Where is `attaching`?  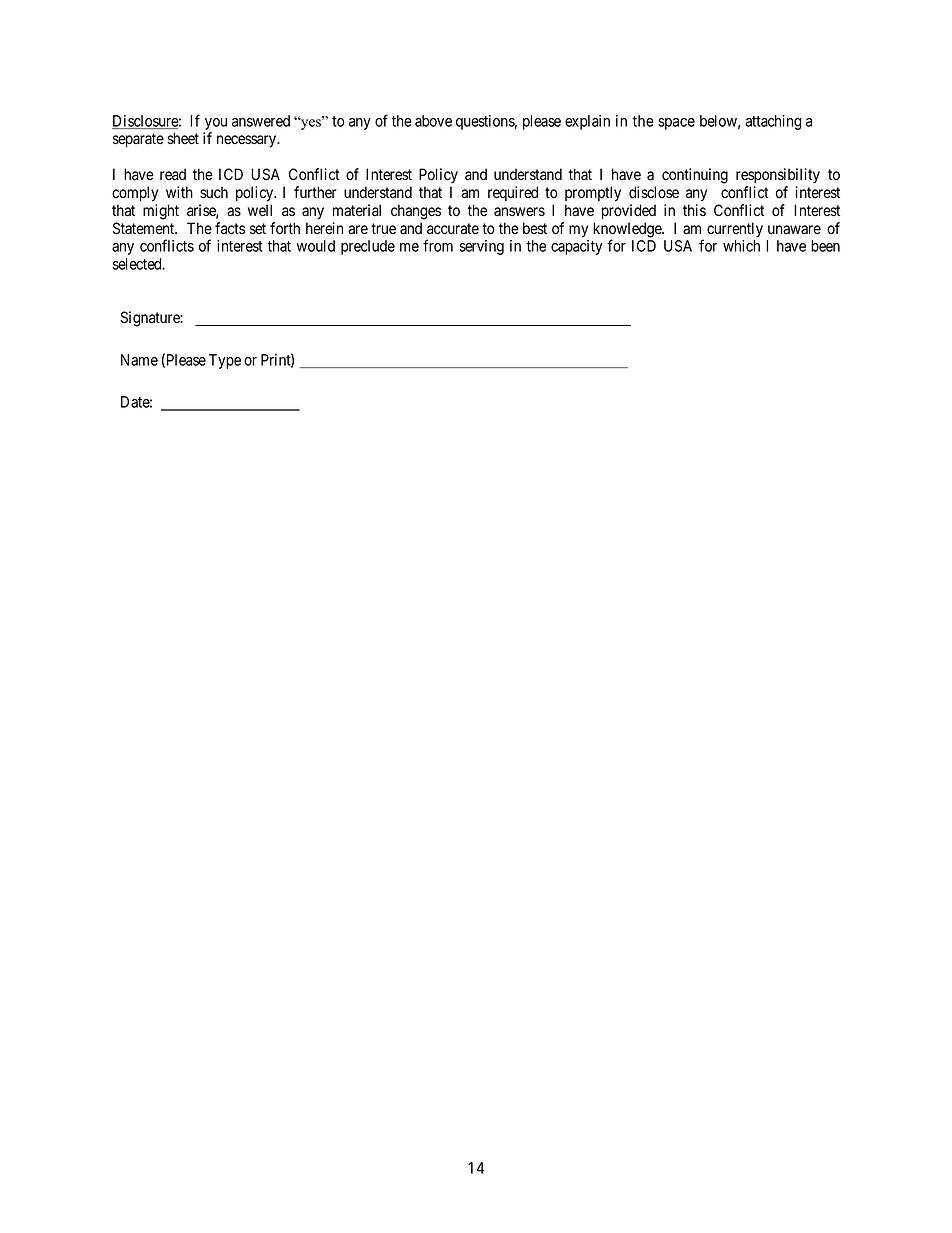 attaching is located at coordinates (773, 122).
